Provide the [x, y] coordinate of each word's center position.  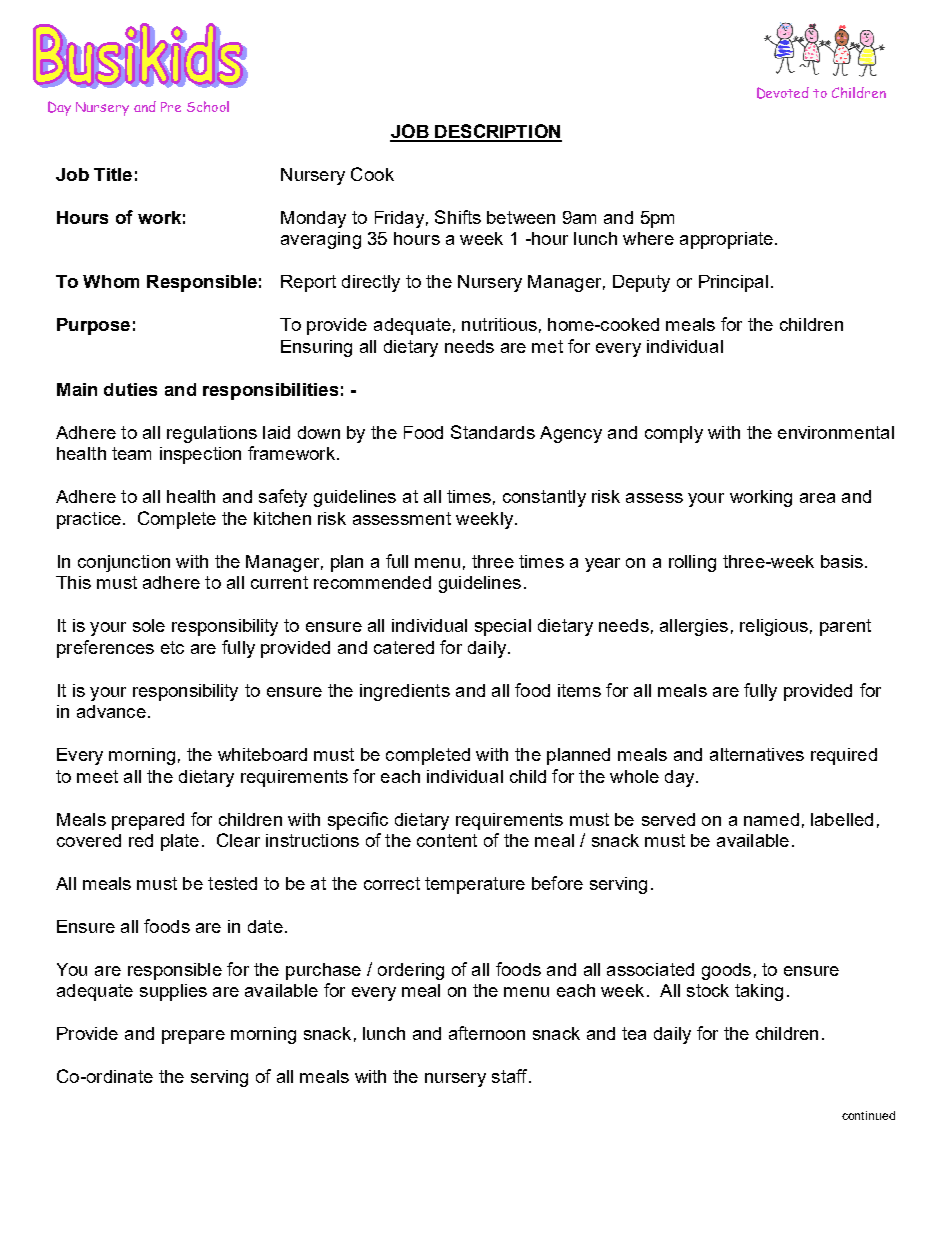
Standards [493, 432]
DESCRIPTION [497, 132]
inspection [200, 455]
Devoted [783, 93]
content [447, 840]
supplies [173, 992]
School [208, 106]
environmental [836, 432]
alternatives [757, 754]
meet [97, 776]
